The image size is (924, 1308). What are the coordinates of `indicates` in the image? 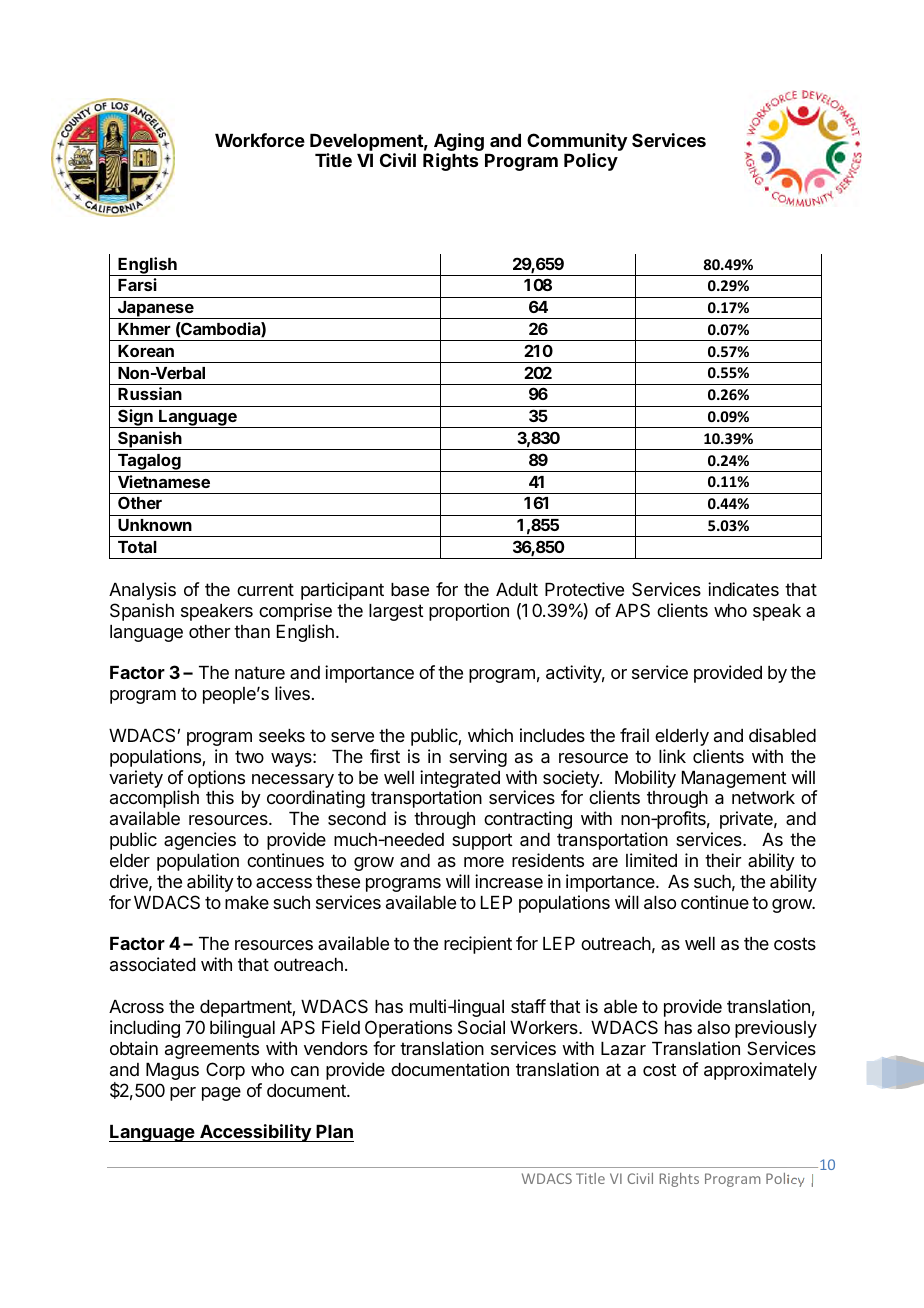 It's located at (743, 589).
